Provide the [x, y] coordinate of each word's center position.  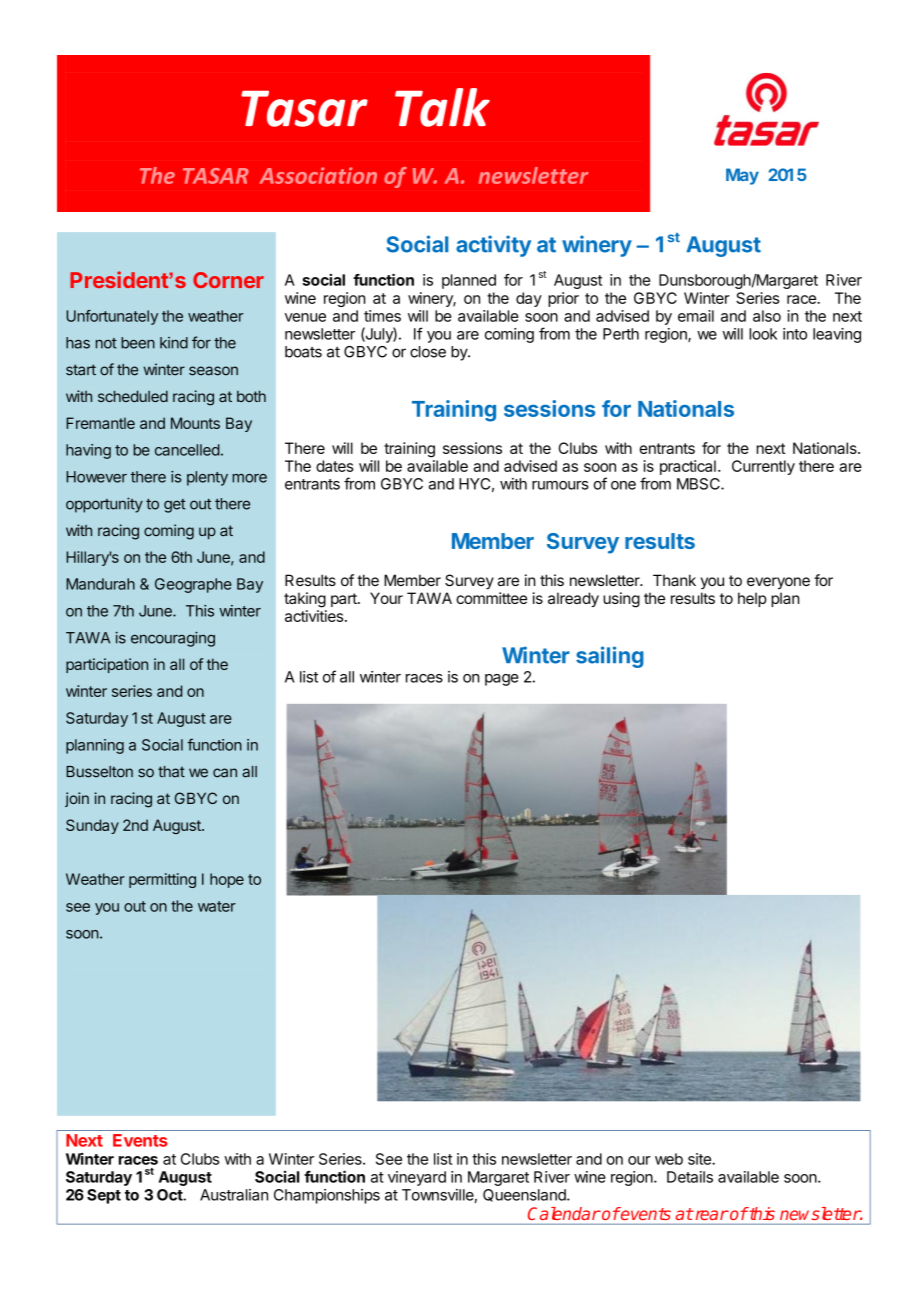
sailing [610, 657]
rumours [560, 485]
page [502, 680]
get [175, 506]
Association [318, 175]
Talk [442, 107]
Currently [763, 467]
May [742, 176]
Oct [170, 1195]
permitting [162, 880]
